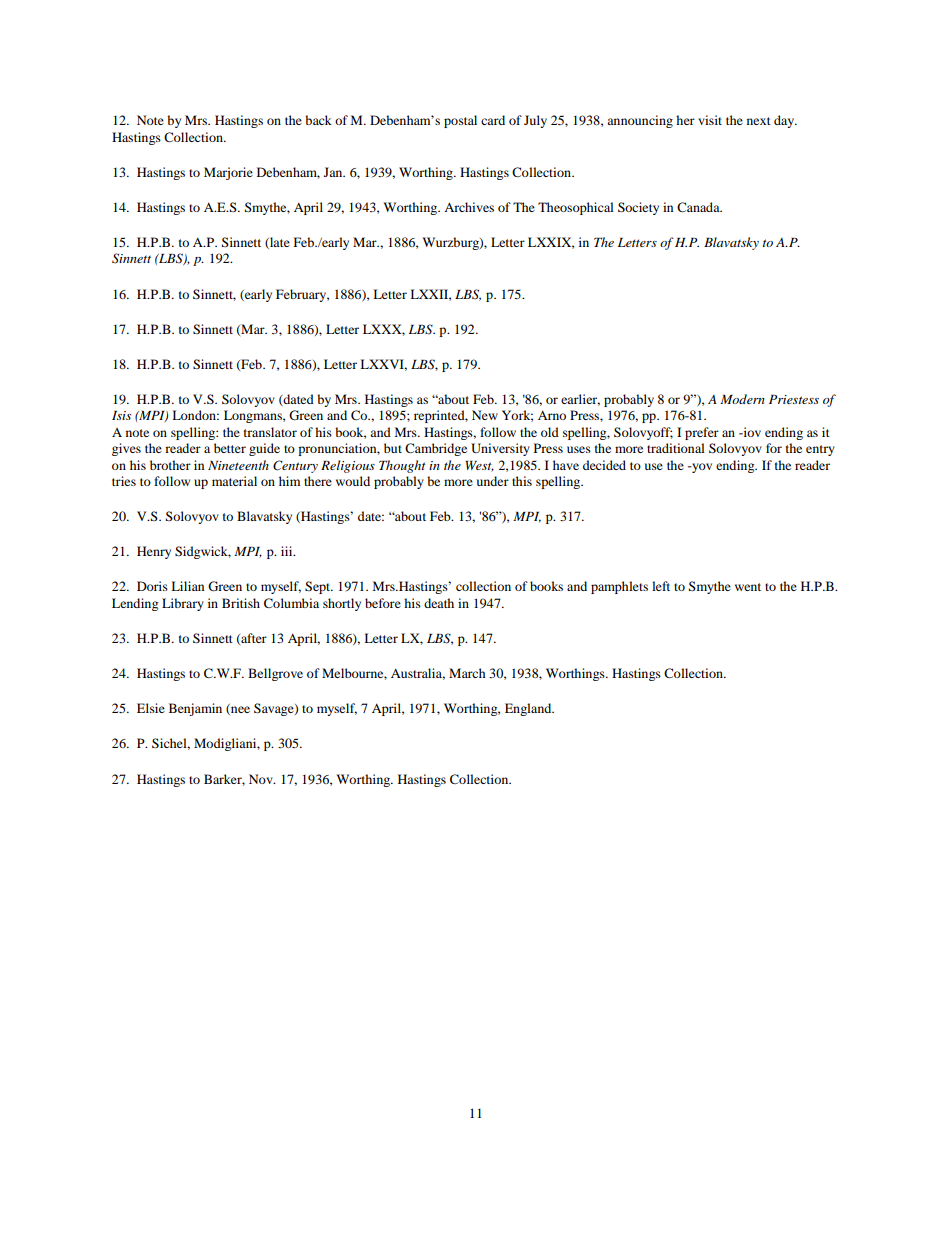 Image resolution: width=952 pixels, height=1233 pixels. What do you see at coordinates (460, 121) in the document?
I see `postal` at bounding box center [460, 121].
